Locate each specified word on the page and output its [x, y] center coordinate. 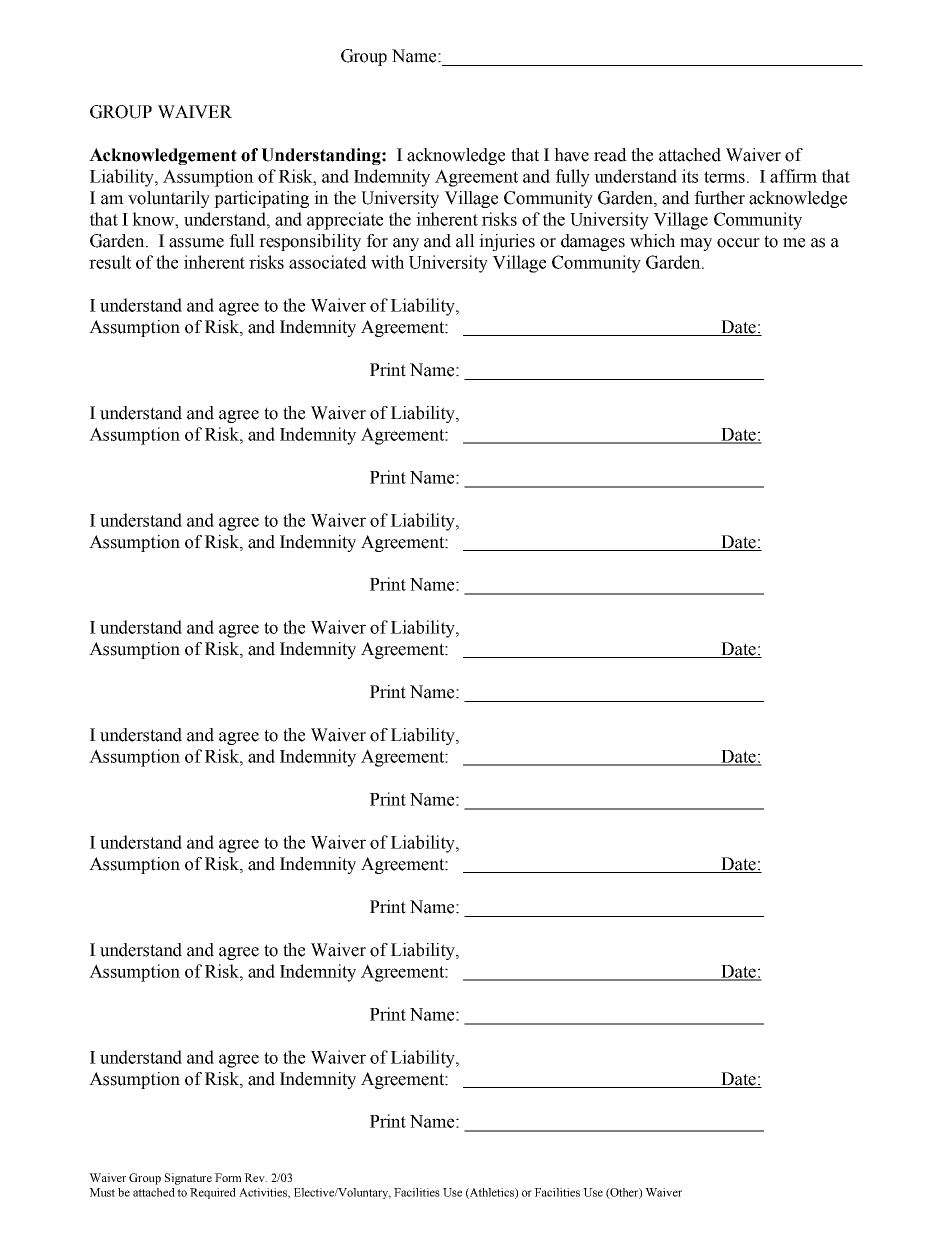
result [110, 262]
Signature [188, 1179]
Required [213, 1193]
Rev [255, 1177]
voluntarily [169, 199]
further [719, 198]
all [465, 241]
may [696, 244]
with [387, 262]
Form [228, 1177]
